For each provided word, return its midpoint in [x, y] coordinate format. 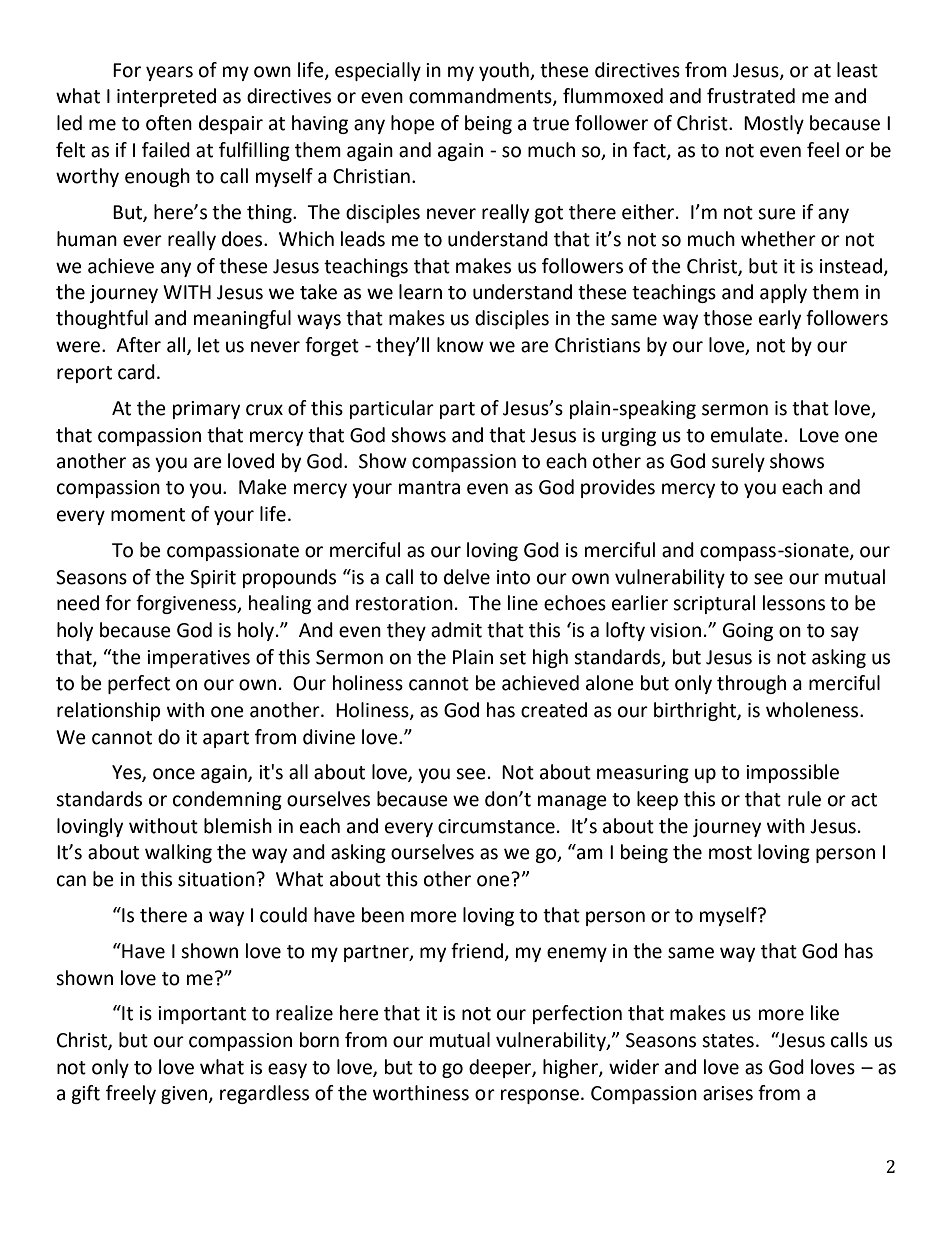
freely [131, 1094]
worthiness [421, 1093]
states [728, 1041]
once [174, 774]
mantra [429, 488]
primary [206, 410]
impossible [792, 773]
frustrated [751, 96]
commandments [481, 97]
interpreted [166, 97]
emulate [747, 435]
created [554, 710]
